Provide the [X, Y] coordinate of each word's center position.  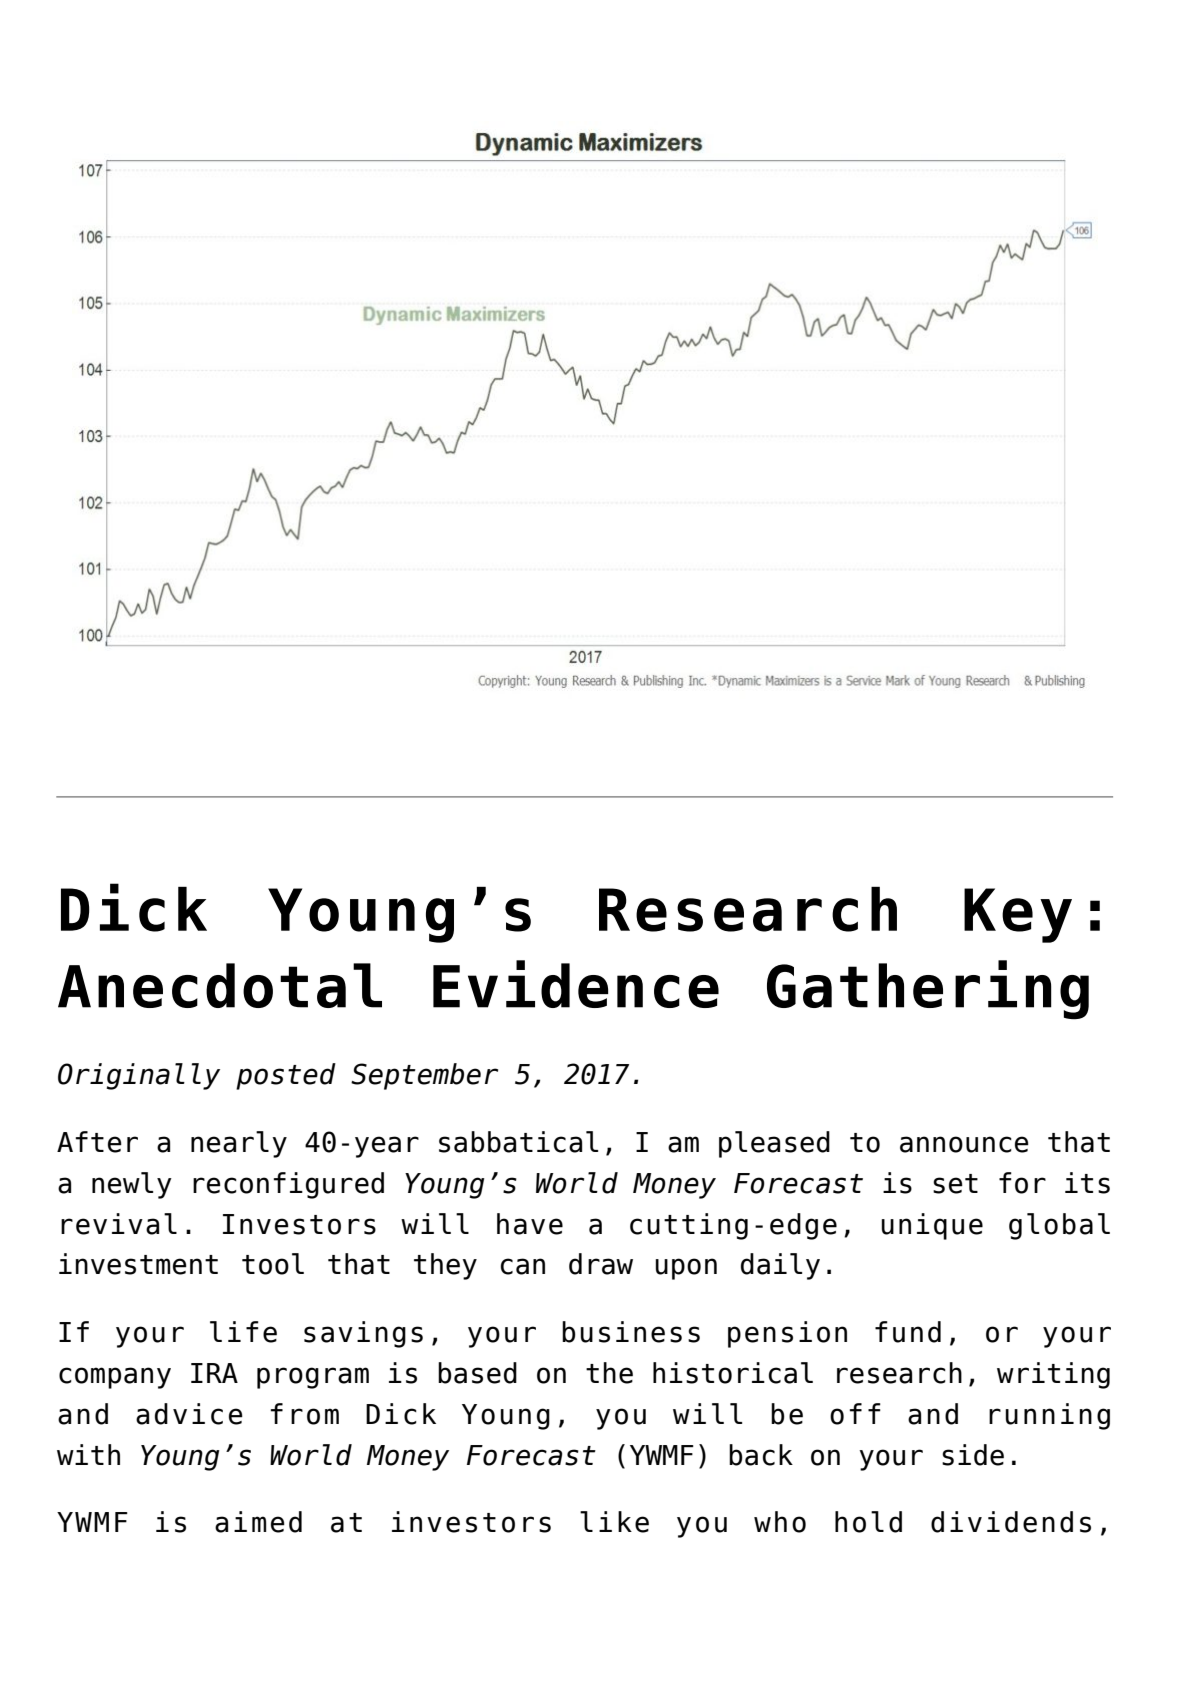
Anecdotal [220, 985]
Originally [139, 1076]
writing [1053, 1375]
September [424, 1076]
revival [119, 1224]
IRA [214, 1373]
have [530, 1224]
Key [1018, 915]
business [631, 1332]
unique [932, 1226]
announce [964, 1144]
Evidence [576, 984]
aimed [258, 1522]
